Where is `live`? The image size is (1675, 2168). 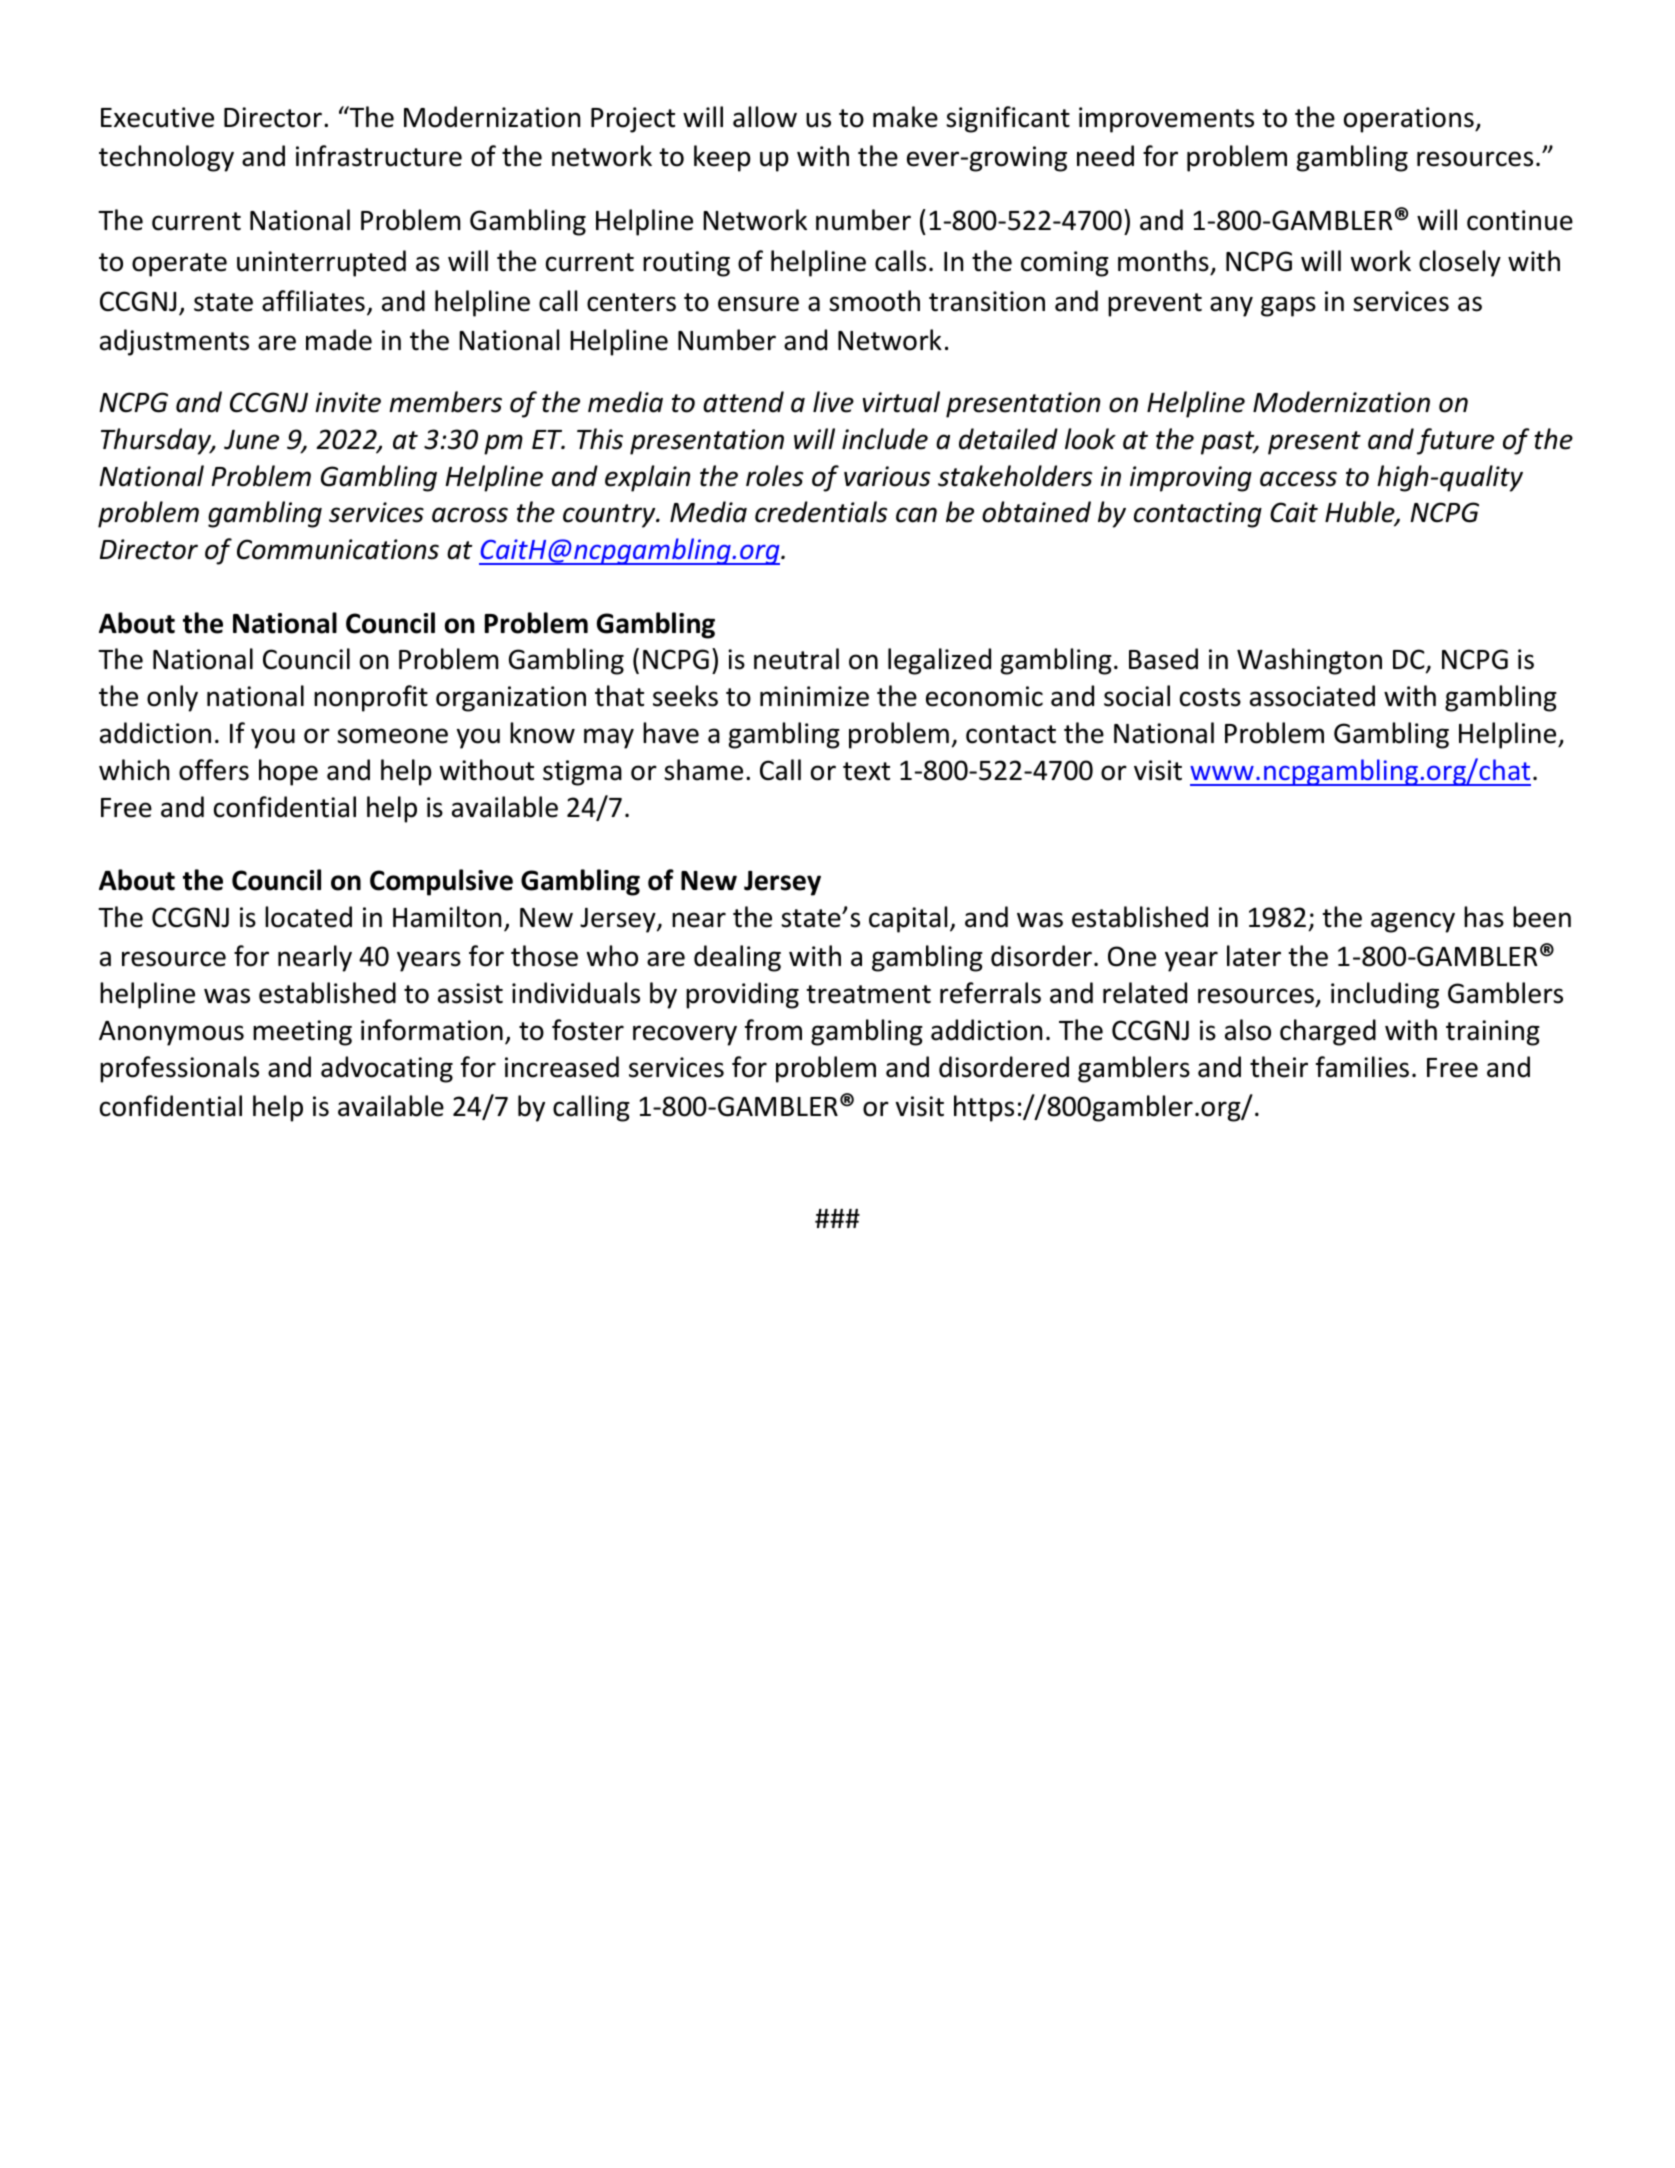 live is located at coordinates (833, 402).
